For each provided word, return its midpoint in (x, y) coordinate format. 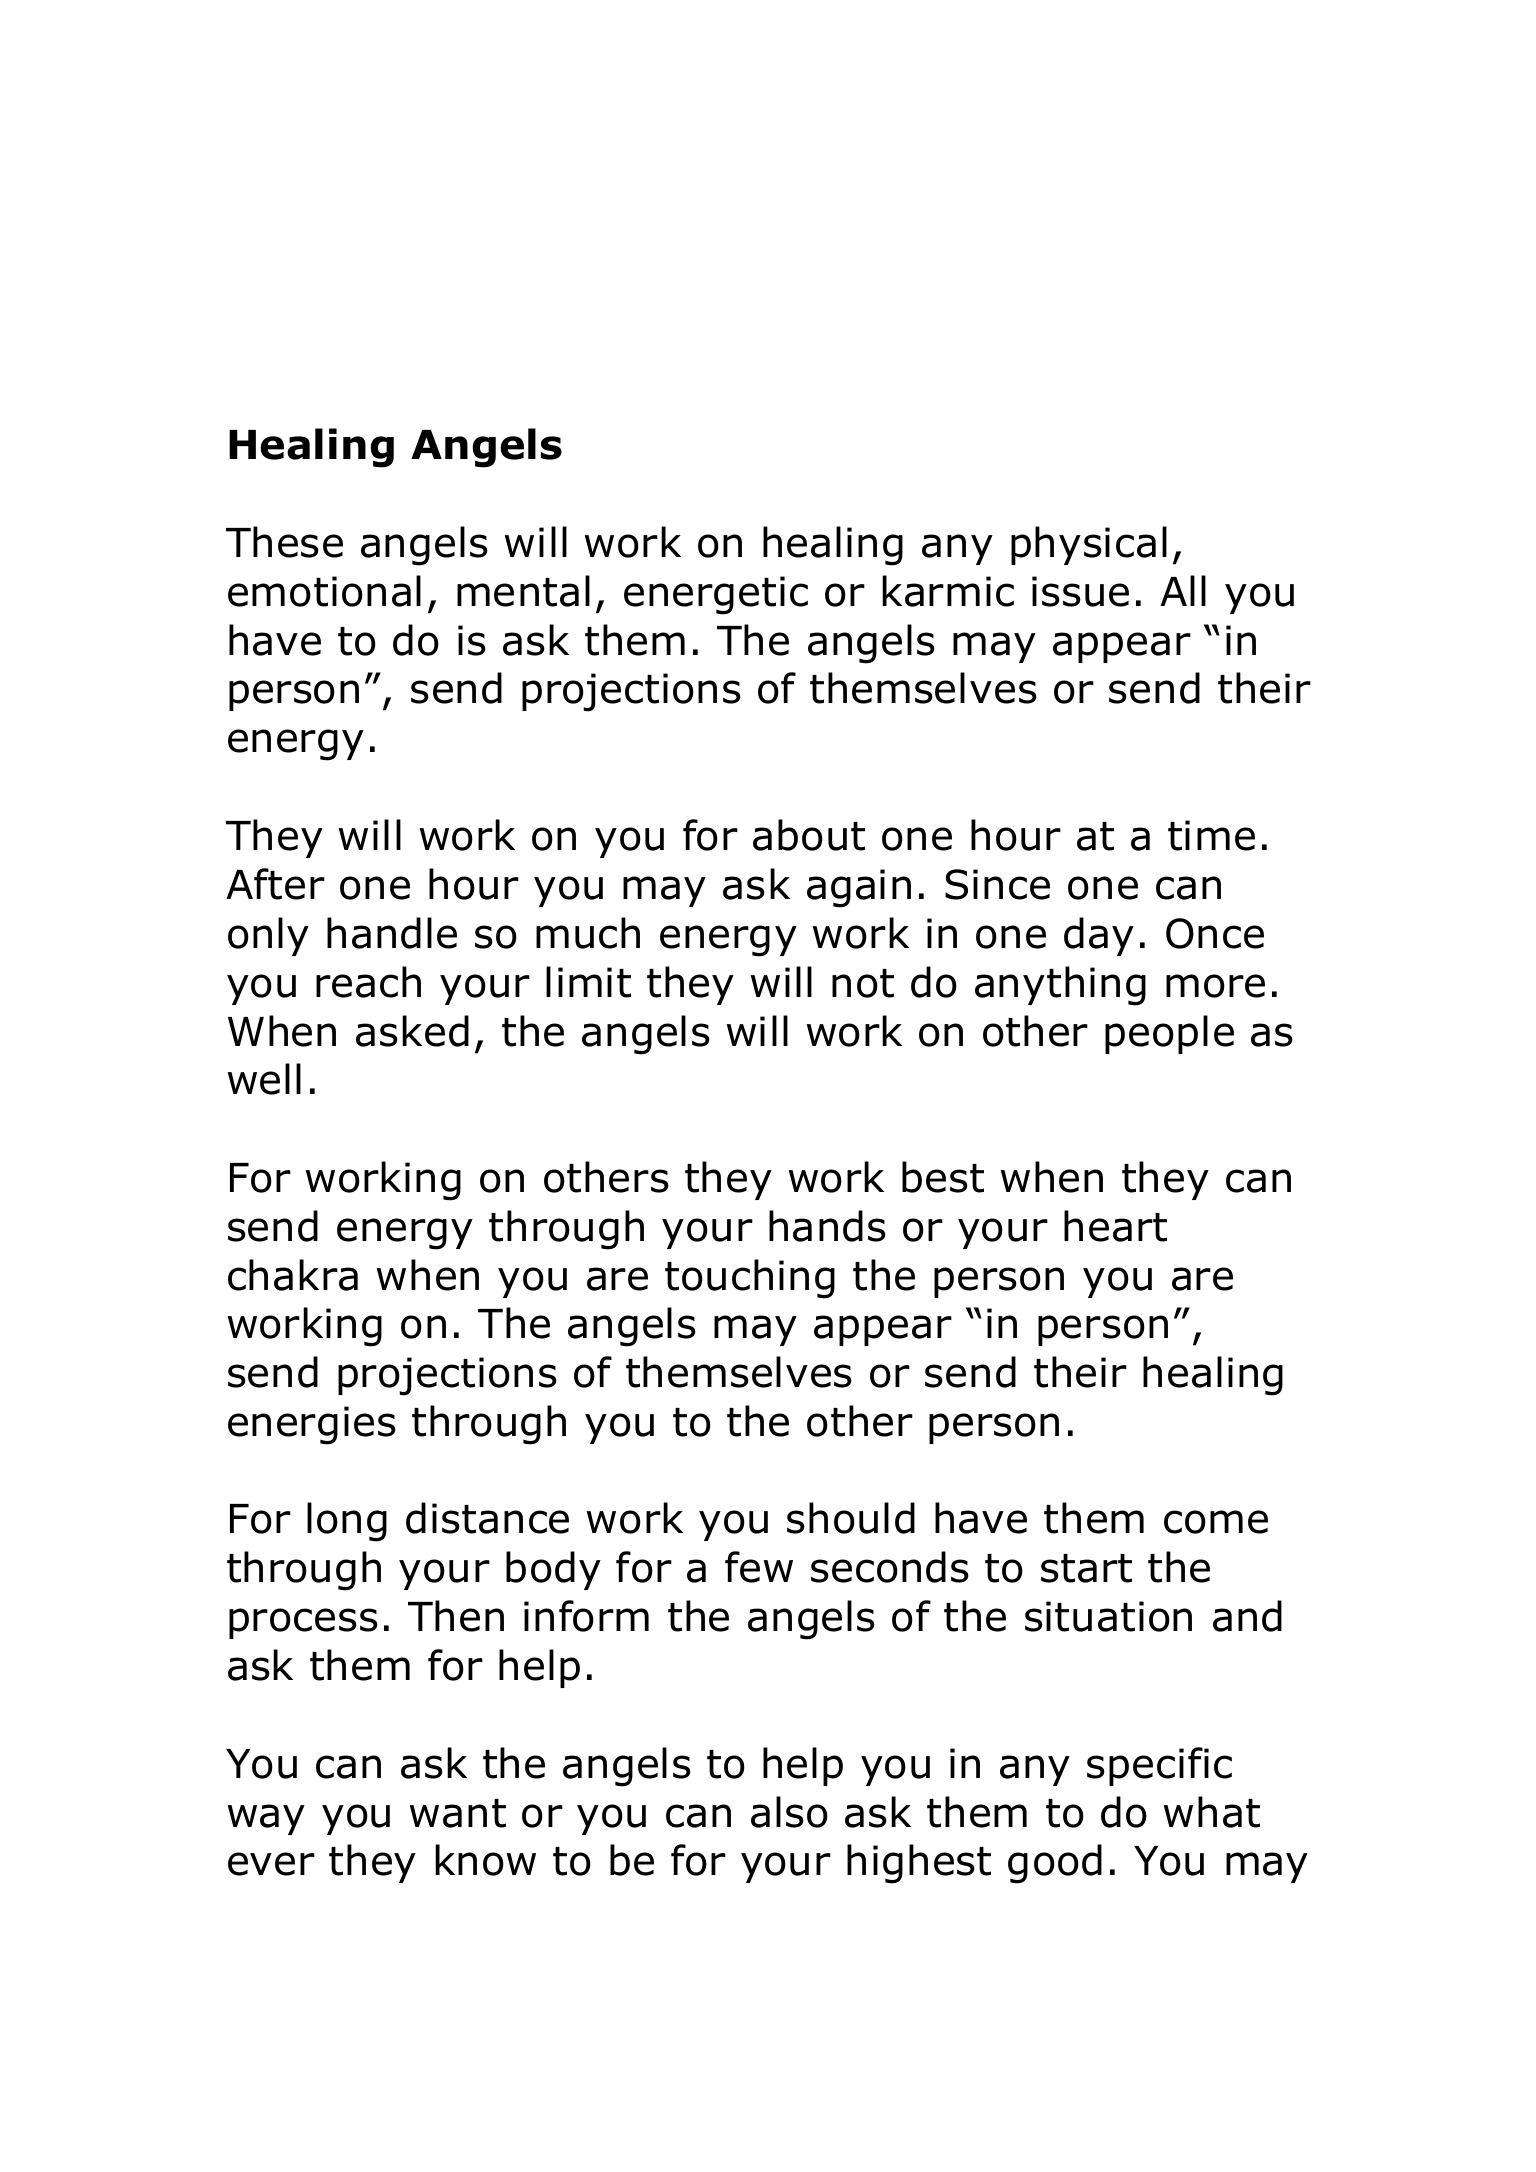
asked (412, 1031)
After (275, 884)
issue (1080, 591)
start (1086, 1568)
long (347, 1522)
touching (750, 1279)
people (1169, 1034)
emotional (324, 591)
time (1211, 835)
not (863, 983)
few (759, 1567)
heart (1115, 1226)
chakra (293, 1275)
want (458, 1813)
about (809, 835)
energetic (716, 595)
